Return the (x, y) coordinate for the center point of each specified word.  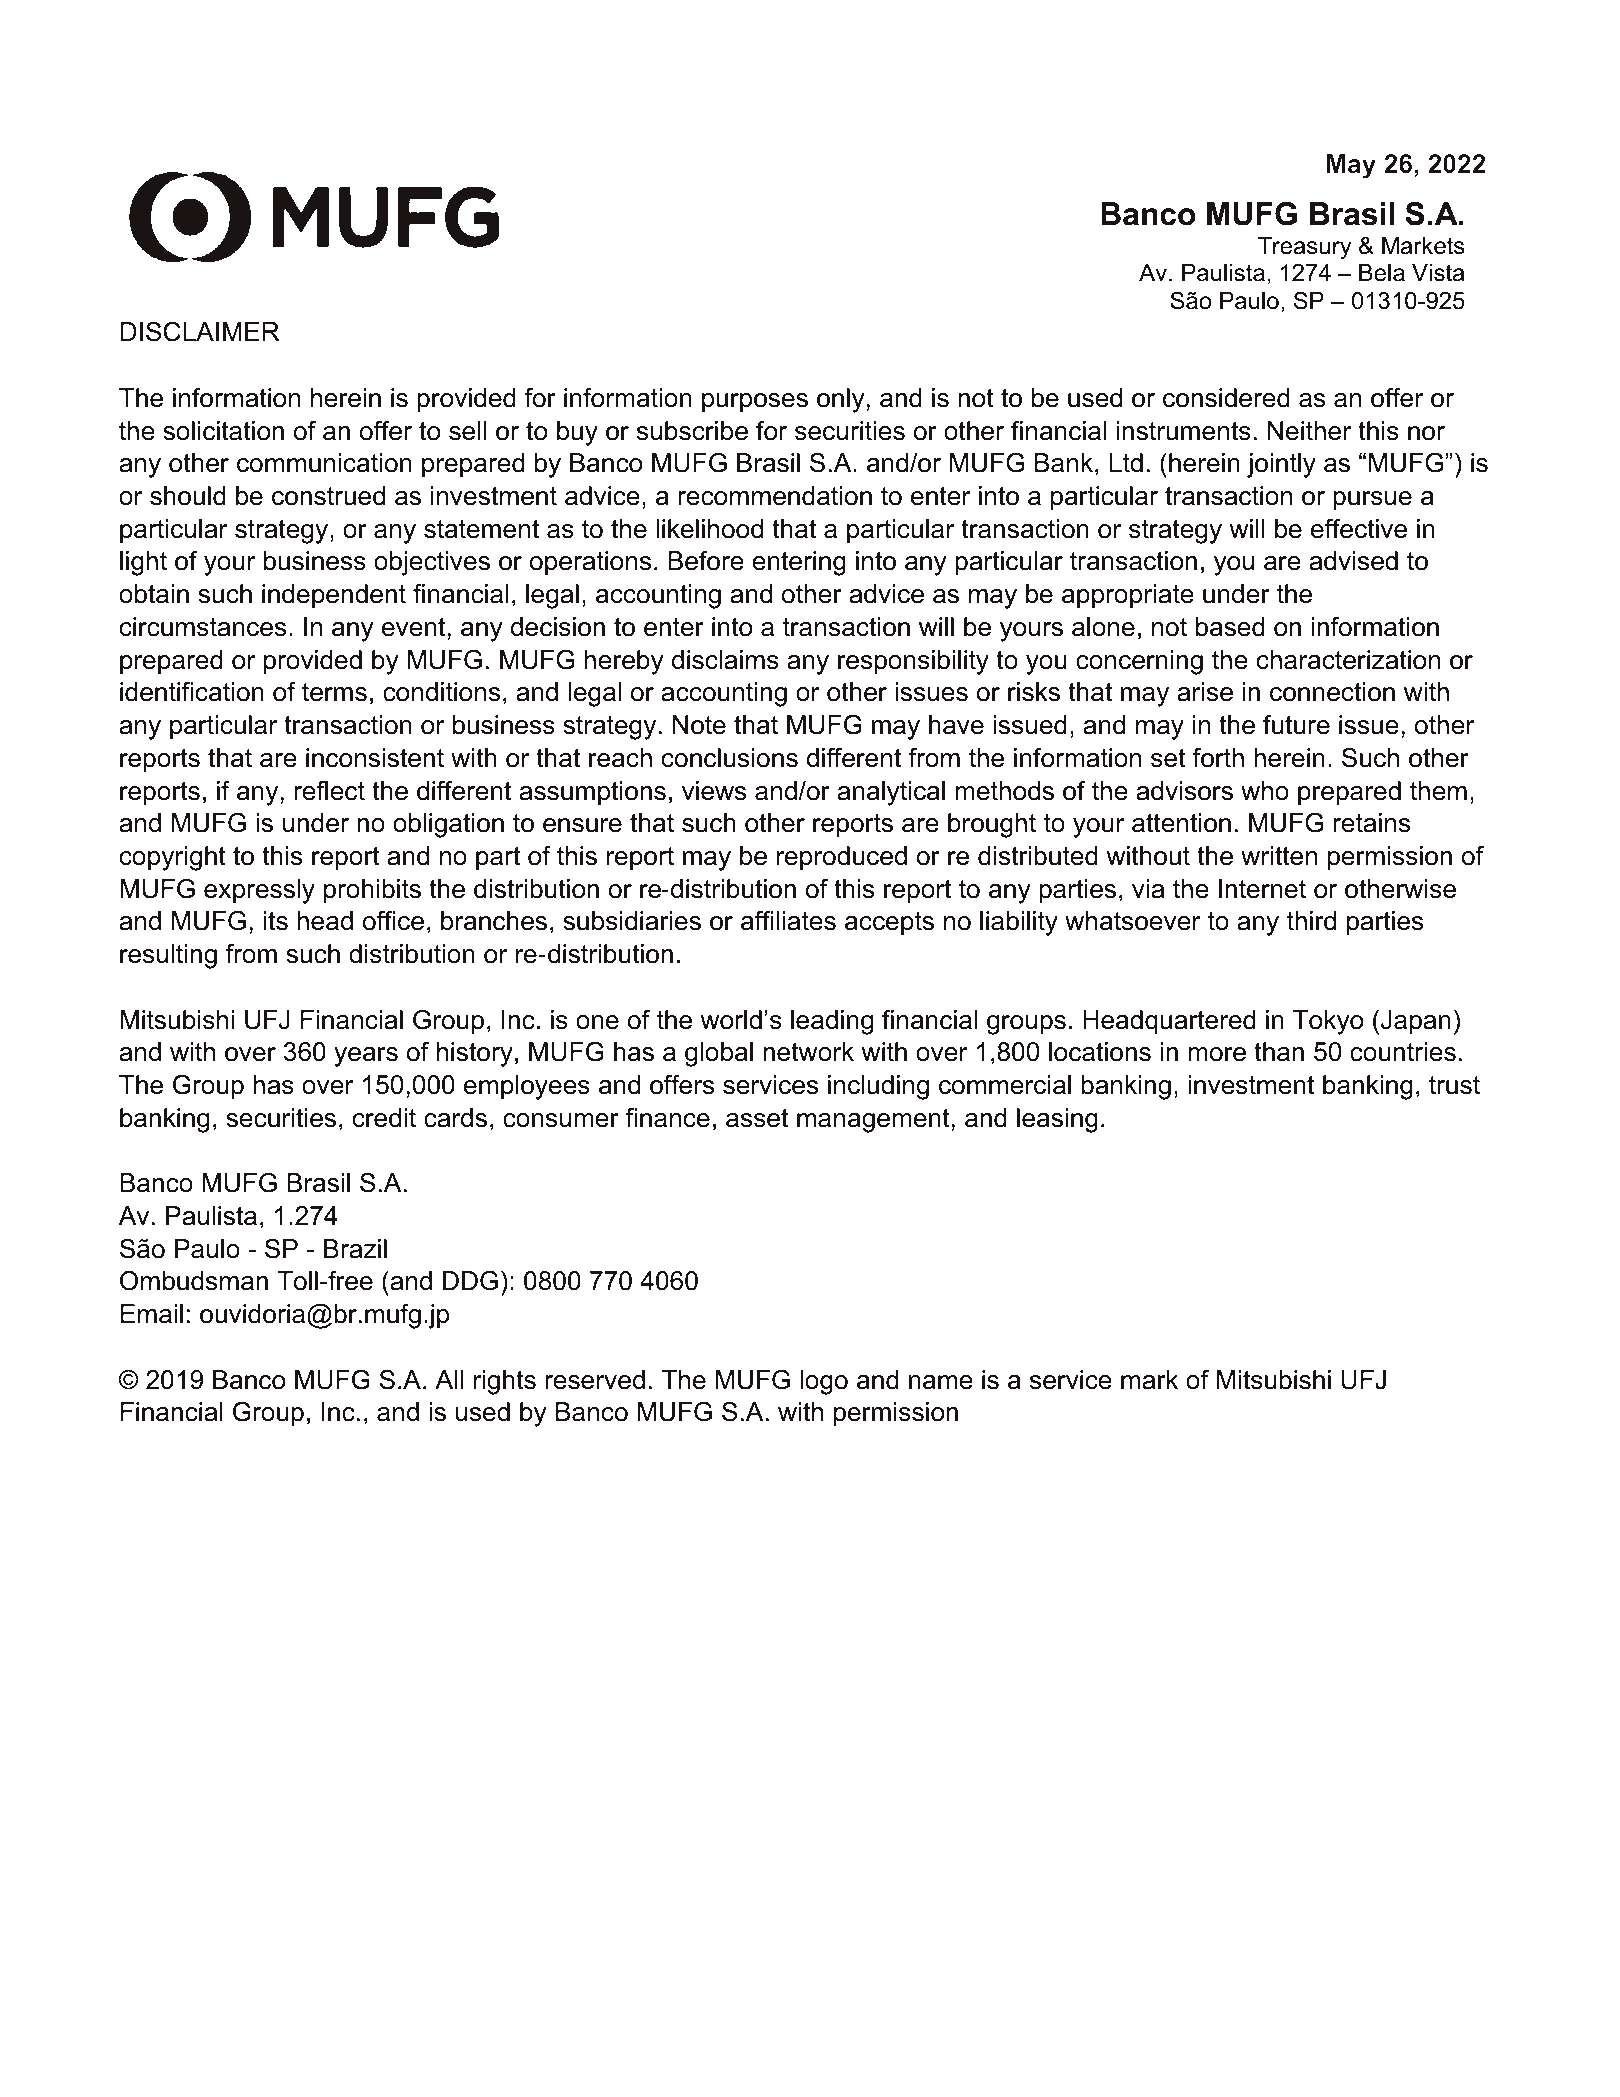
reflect (329, 791)
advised (1353, 561)
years (366, 1057)
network (808, 1052)
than (1279, 1052)
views (714, 791)
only (841, 400)
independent (334, 596)
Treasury (1304, 248)
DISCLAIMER (199, 332)
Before (706, 561)
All (449, 1379)
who (1265, 791)
